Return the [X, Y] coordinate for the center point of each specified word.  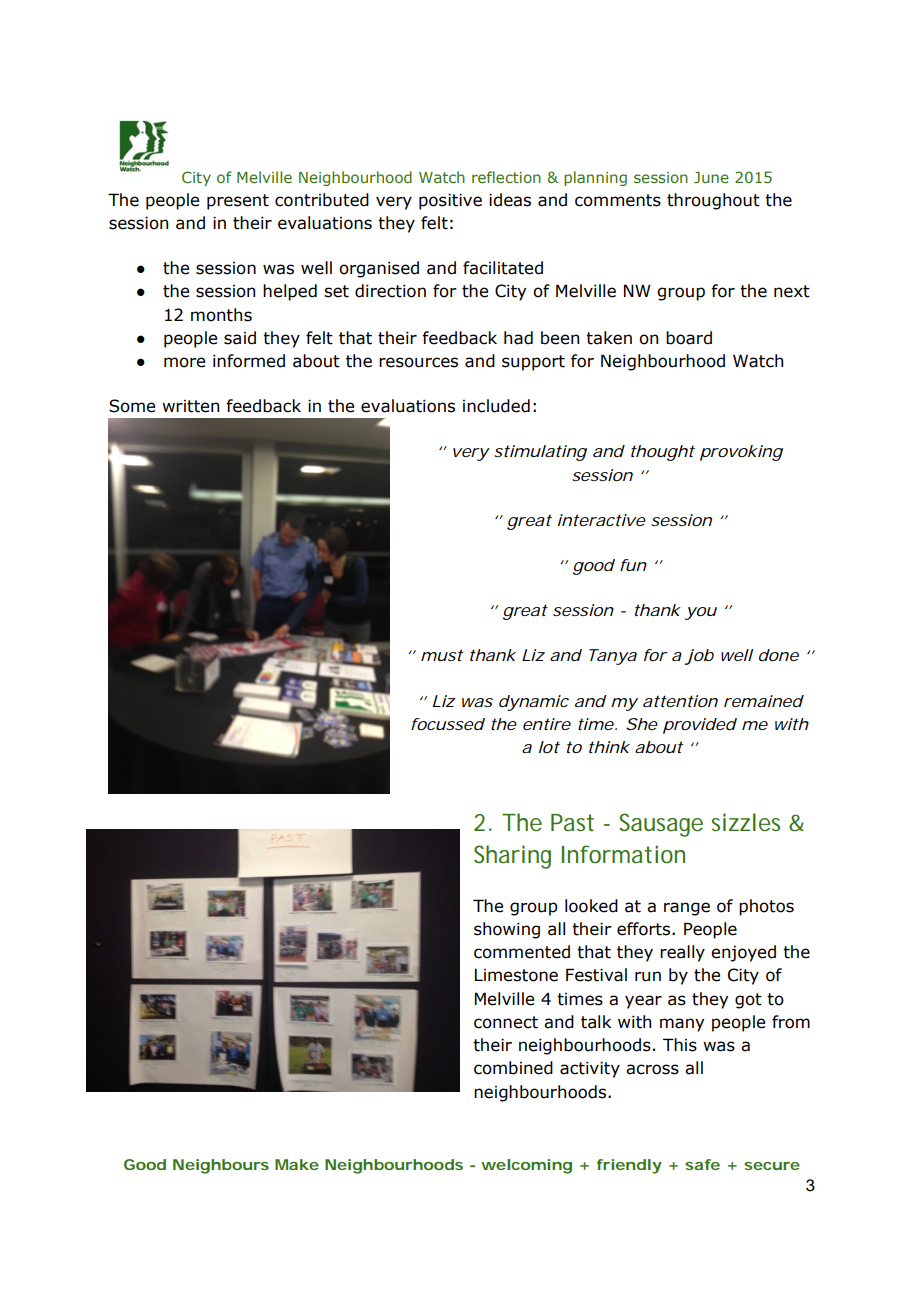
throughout [713, 201]
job [699, 657]
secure [772, 1166]
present [238, 202]
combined [513, 1068]
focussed [448, 724]
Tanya [613, 657]
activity [590, 1069]
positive [450, 201]
